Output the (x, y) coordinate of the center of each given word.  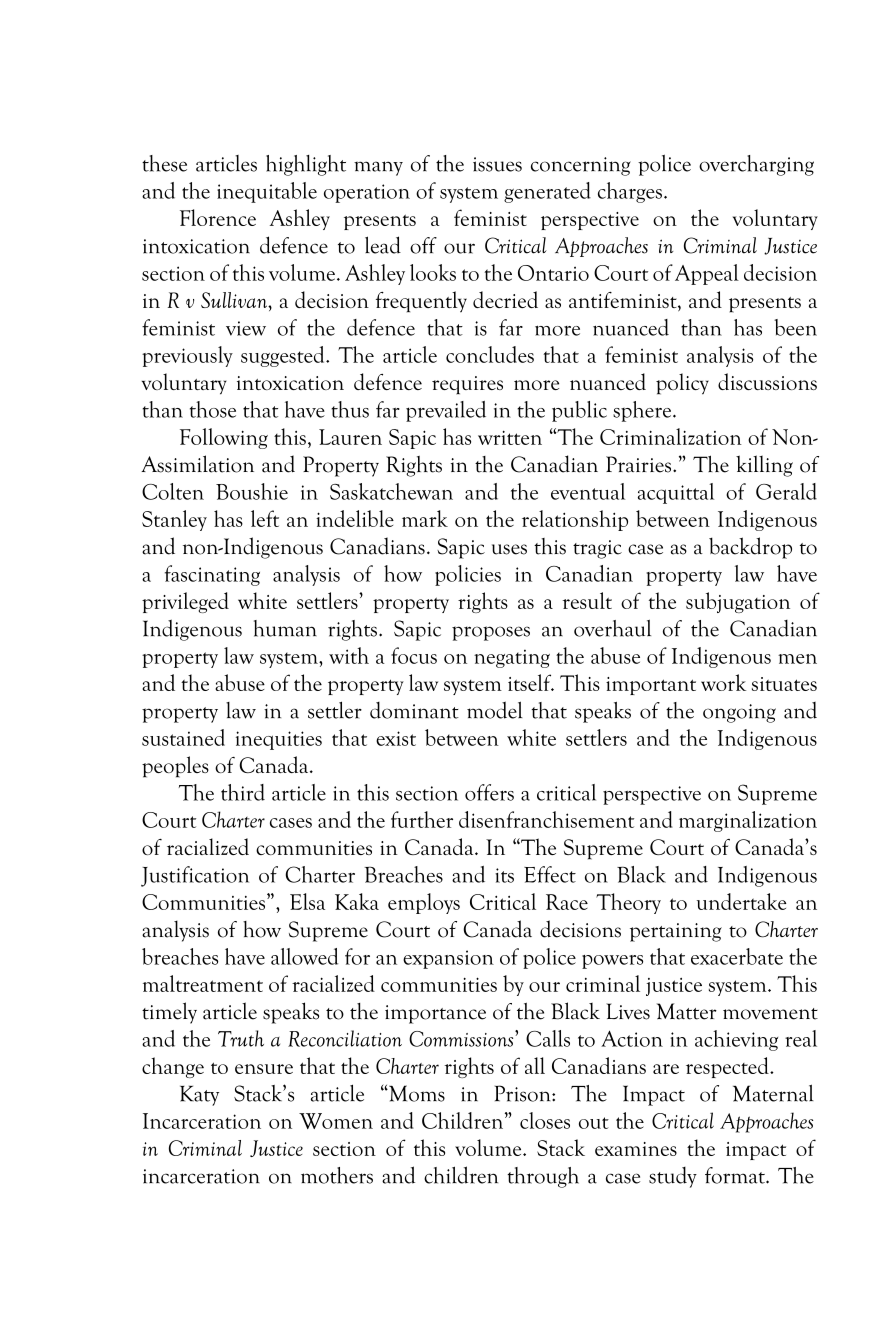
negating (512, 658)
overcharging (756, 165)
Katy (199, 1095)
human (285, 628)
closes (545, 1120)
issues (497, 164)
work (723, 682)
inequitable (267, 192)
